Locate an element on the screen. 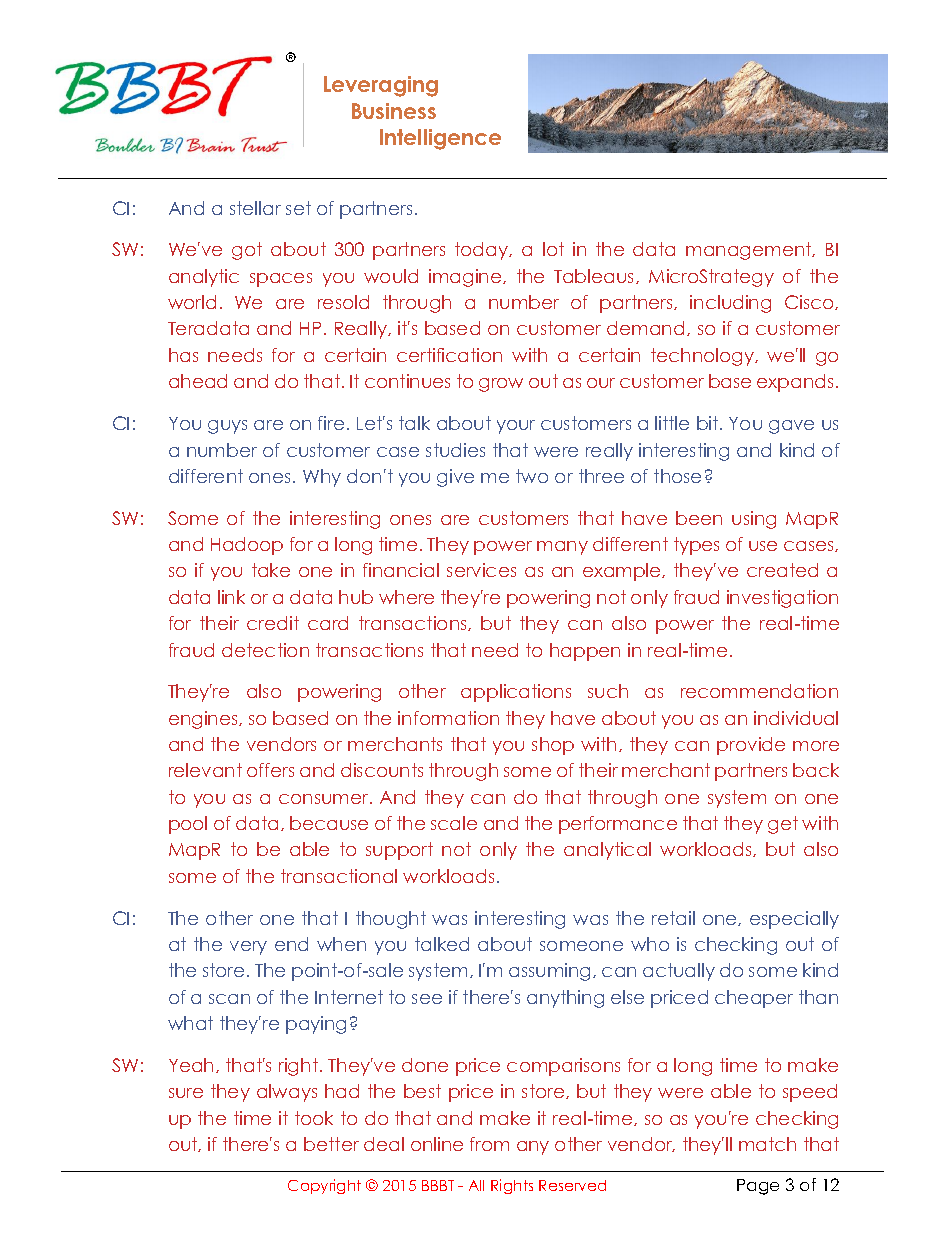 The height and width of the screenshot is (1233, 952). stellar is located at coordinates (255, 208).
